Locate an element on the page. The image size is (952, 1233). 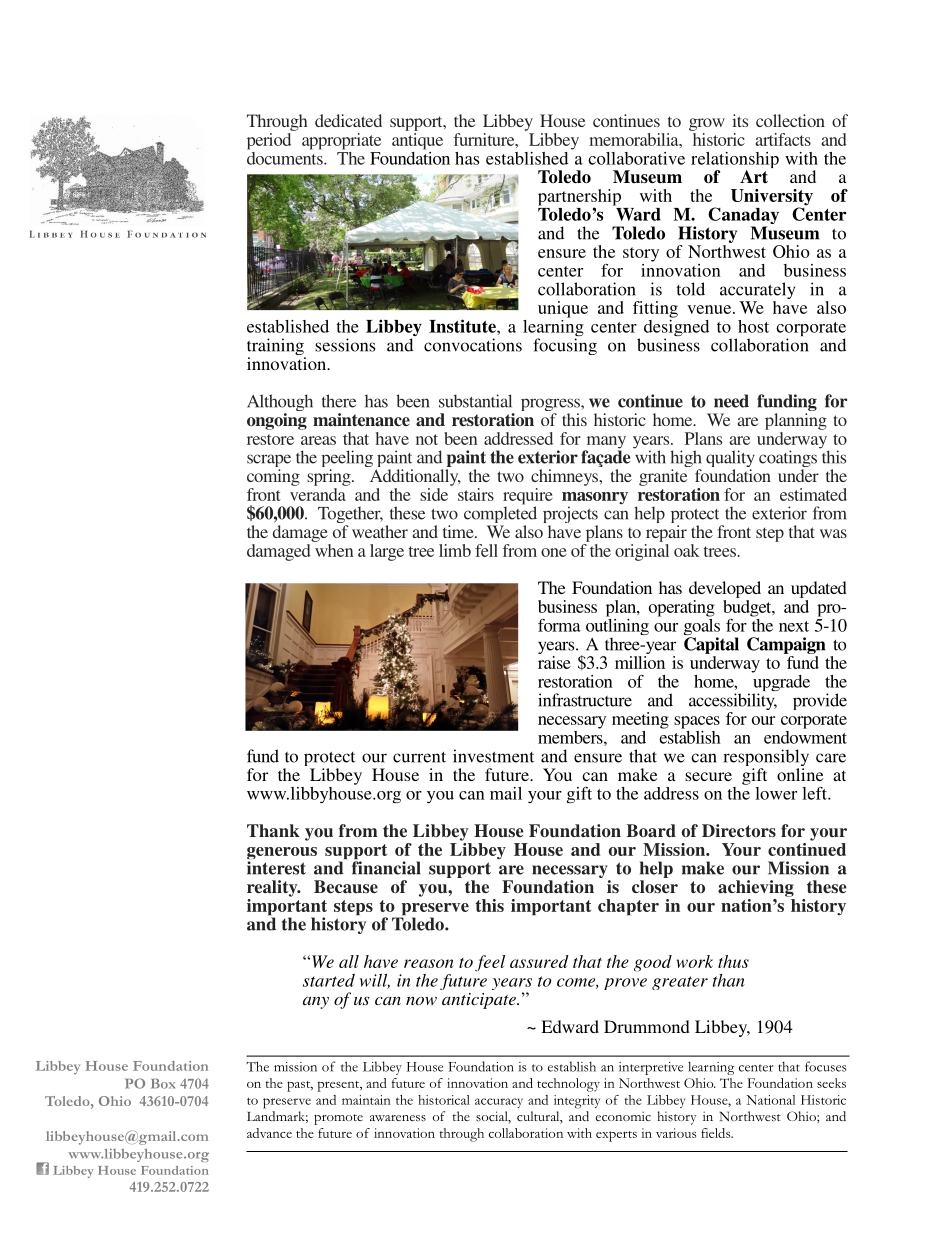
Although is located at coordinates (280, 404).
